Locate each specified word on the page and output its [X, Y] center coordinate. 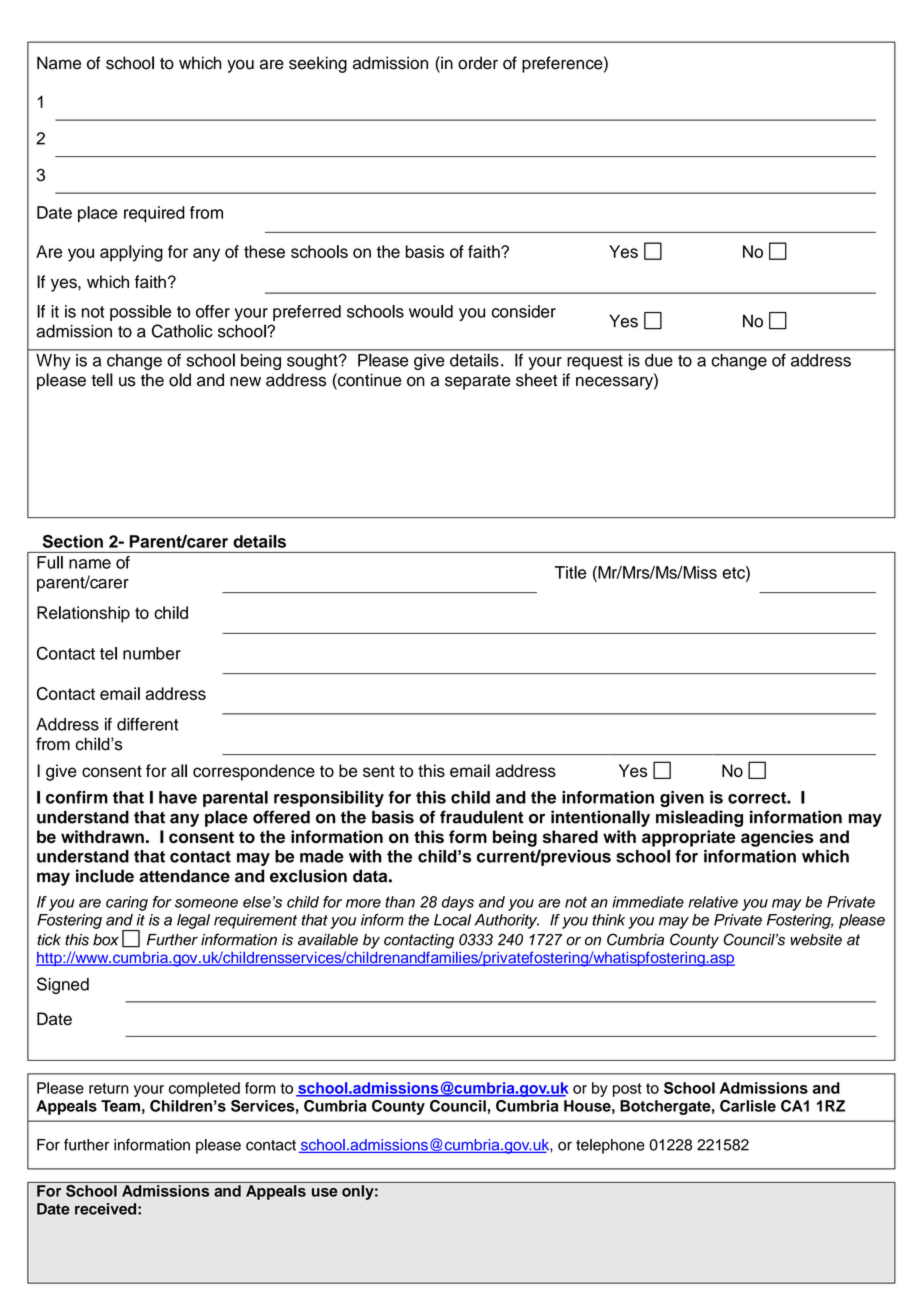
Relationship [83, 614]
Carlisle [748, 1106]
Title [570, 572]
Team [120, 1106]
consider [524, 311]
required [154, 214]
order [478, 63]
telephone [610, 1146]
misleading [699, 818]
